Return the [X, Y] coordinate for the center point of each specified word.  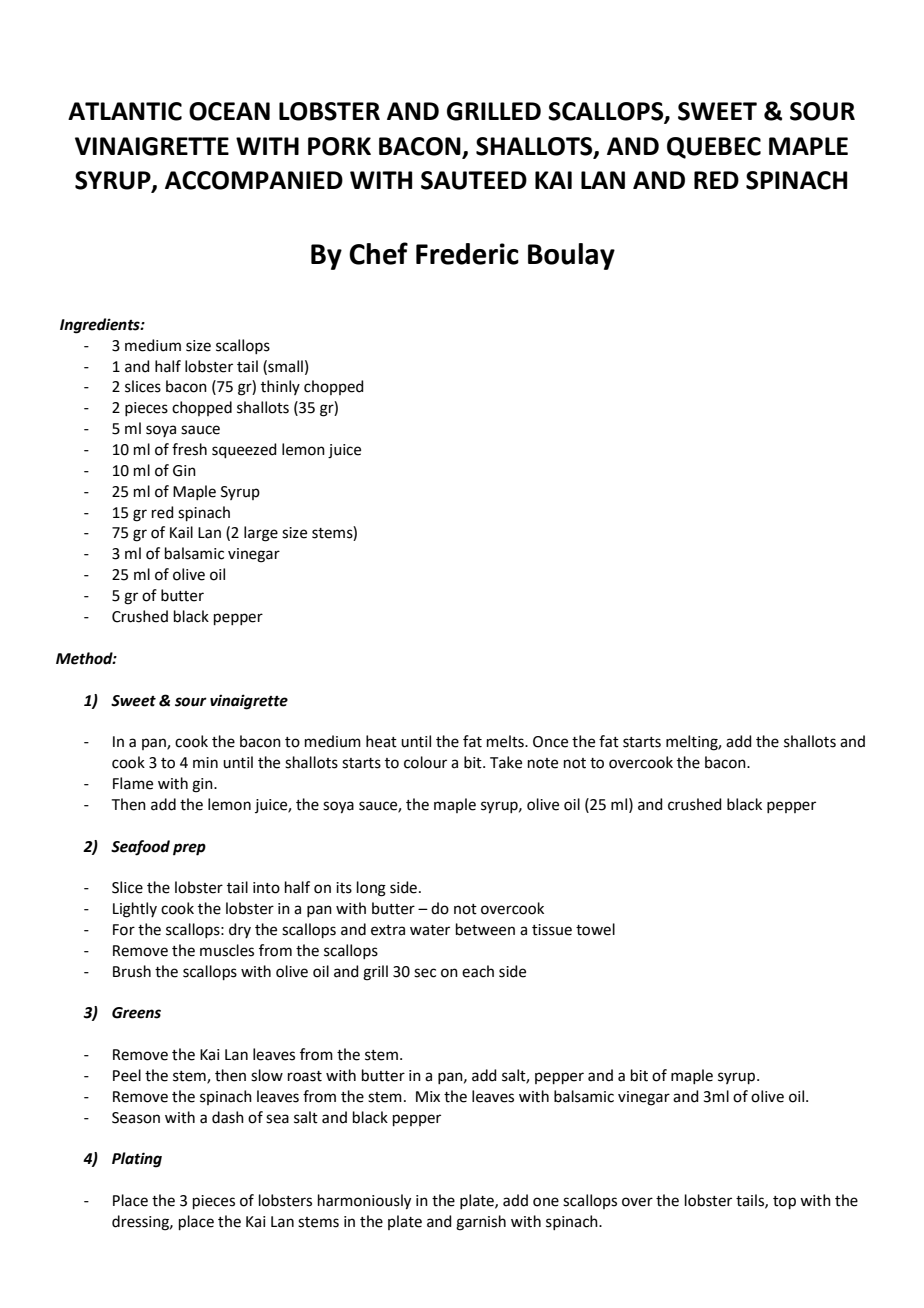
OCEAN [229, 111]
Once [550, 742]
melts [506, 741]
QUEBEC [714, 148]
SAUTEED [474, 180]
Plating [137, 1160]
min [205, 762]
